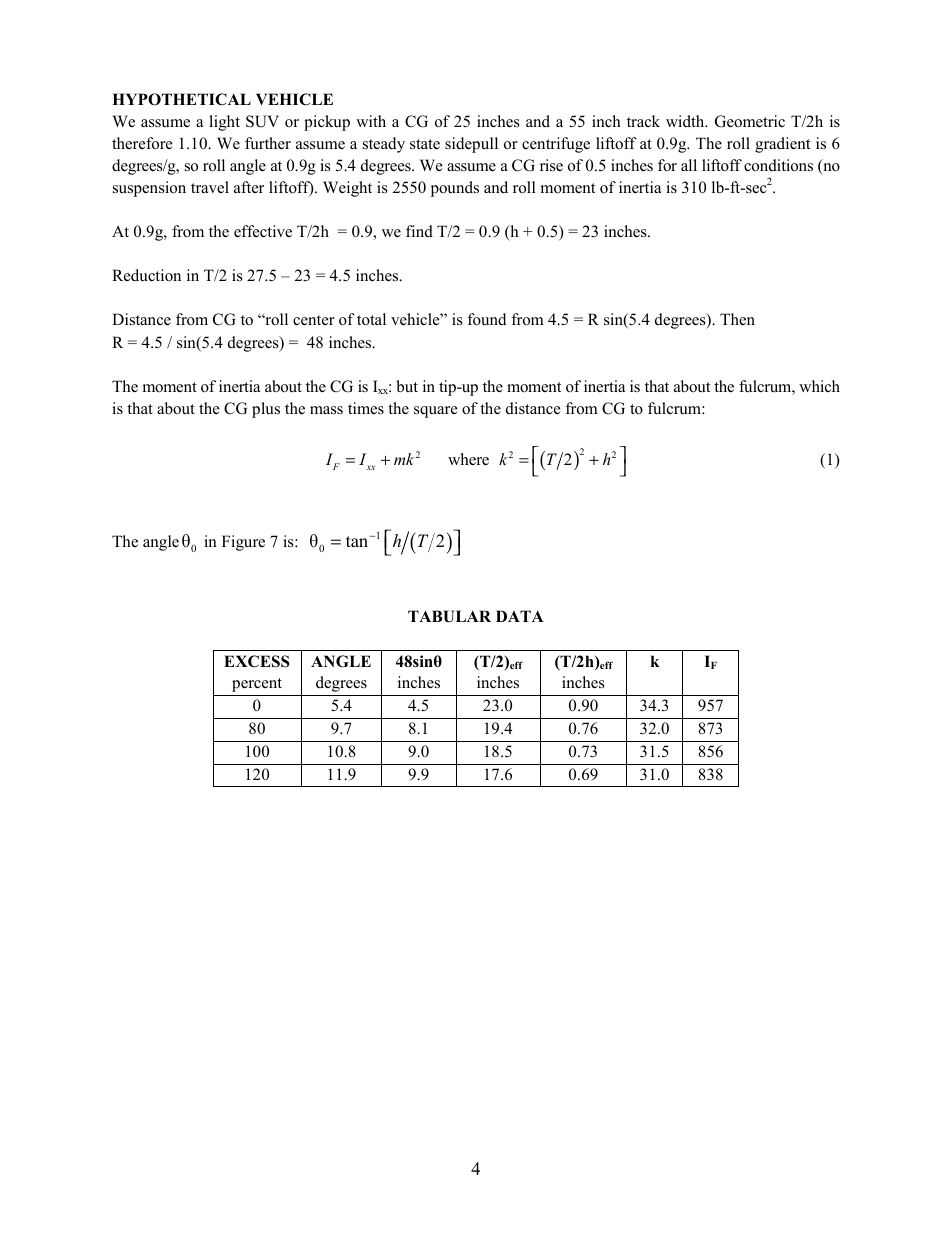  I want to click on plus, so click(266, 410).
